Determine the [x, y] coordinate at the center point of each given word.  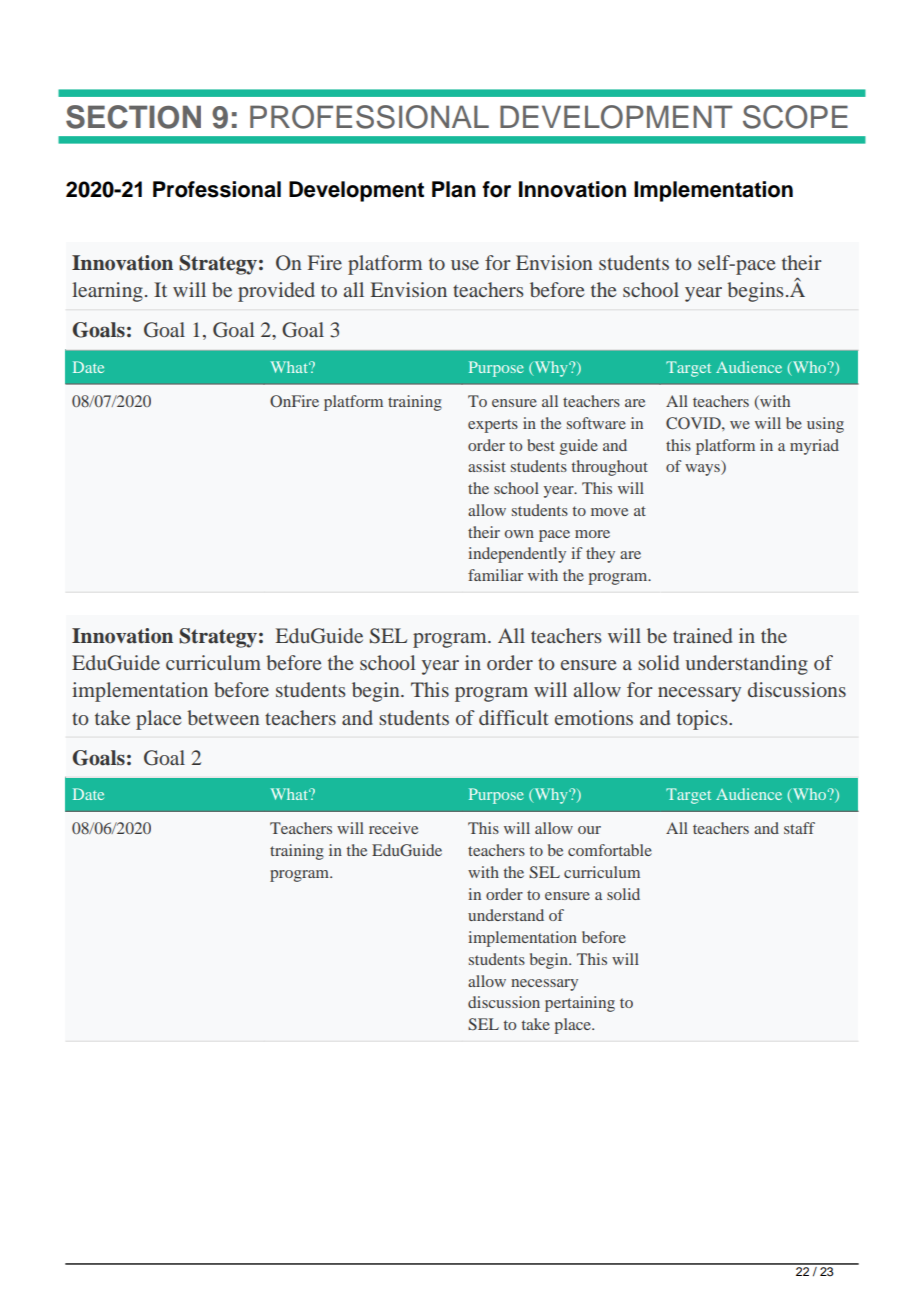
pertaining [580, 1004]
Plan [454, 189]
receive [393, 828]
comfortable [610, 850]
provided [276, 292]
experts [493, 426]
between [223, 717]
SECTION [133, 117]
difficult [514, 717]
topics [703, 720]
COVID [694, 423]
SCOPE [795, 117]
